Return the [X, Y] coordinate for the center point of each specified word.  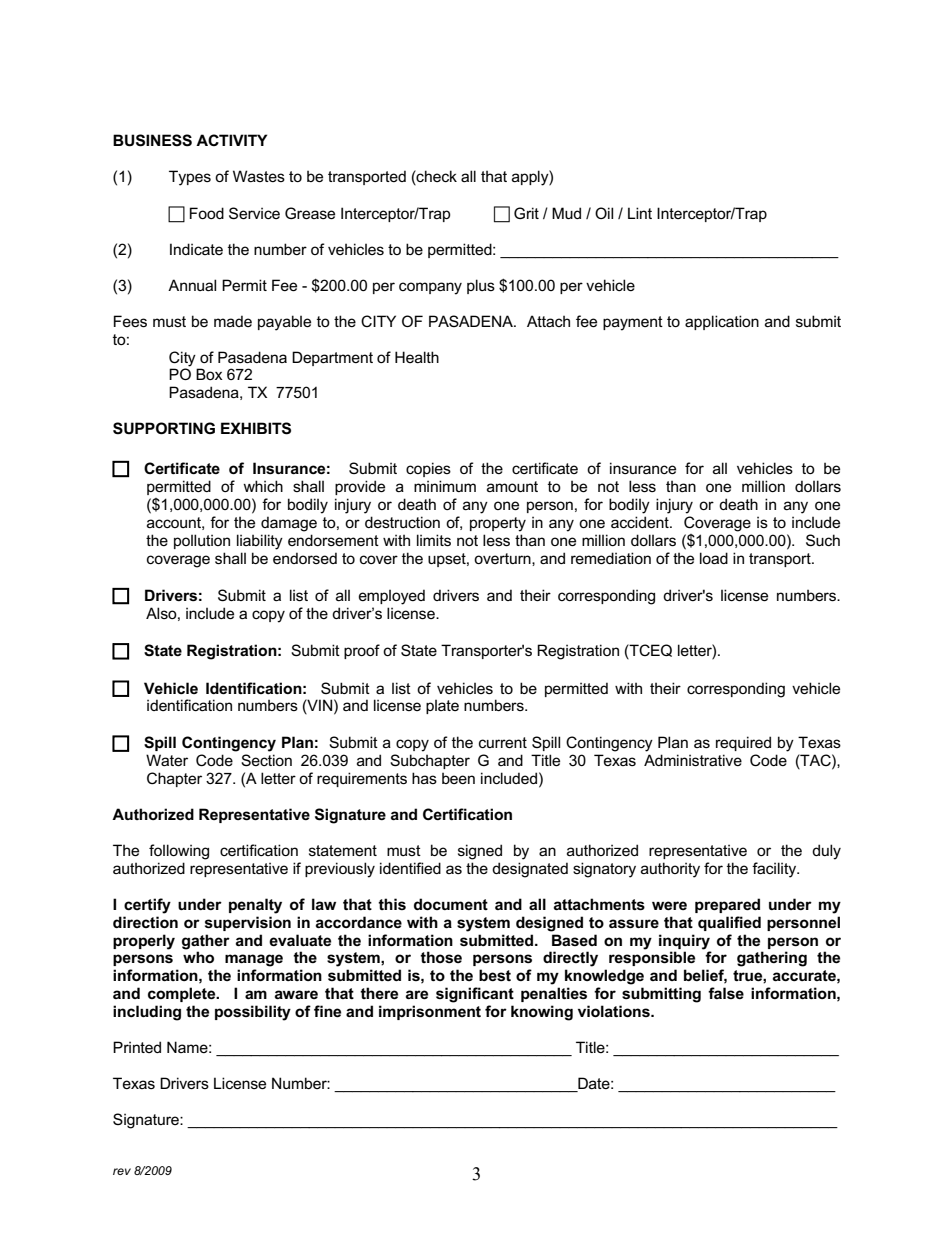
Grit [526, 213]
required [743, 743]
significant [475, 995]
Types [190, 178]
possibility [253, 1013]
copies [428, 469]
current [503, 742]
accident [641, 522]
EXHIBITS [256, 428]
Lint [640, 213]
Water [167, 760]
